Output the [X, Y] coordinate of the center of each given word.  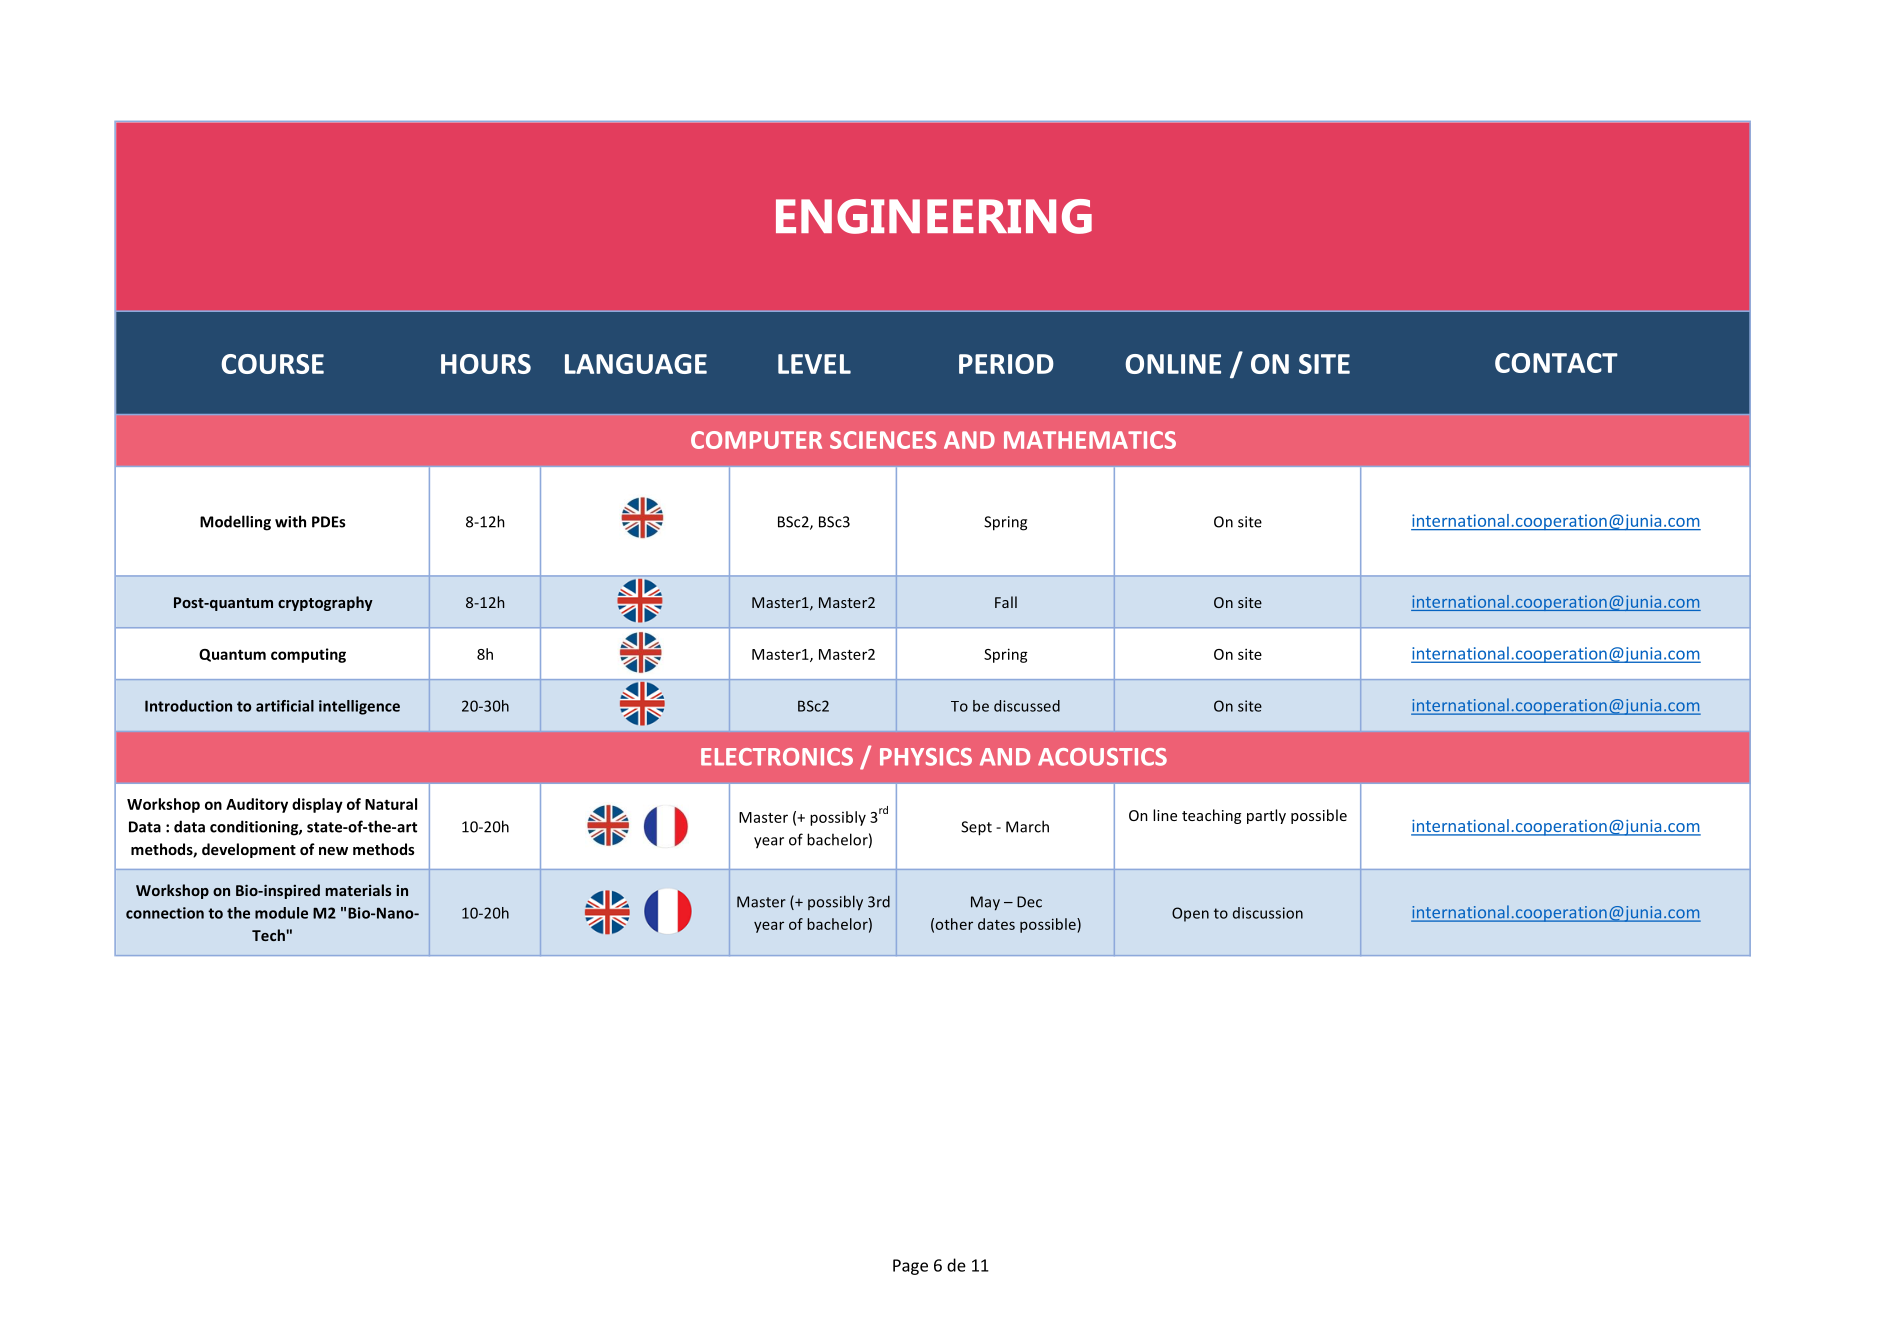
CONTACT [1556, 363]
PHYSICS [926, 757]
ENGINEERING [934, 216]
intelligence [359, 707]
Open [1190, 914]
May [985, 903]
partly [1266, 816]
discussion [1268, 913]
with [290, 521]
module [281, 913]
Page [910, 1267]
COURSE [272, 364]
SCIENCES [883, 440]
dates [996, 924]
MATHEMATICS [1090, 440]
